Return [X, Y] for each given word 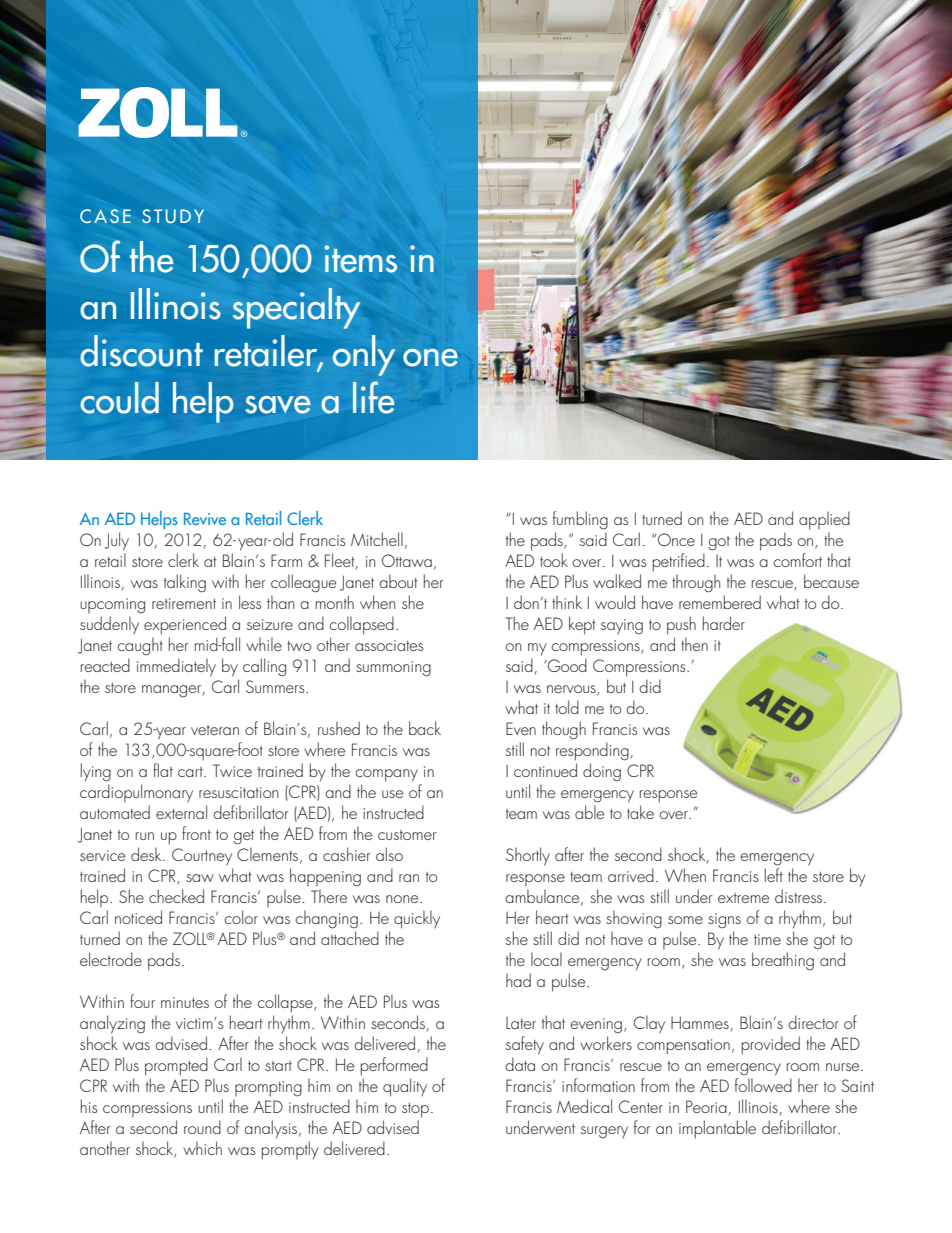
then [694, 644]
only [364, 355]
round [202, 1127]
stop [415, 1110]
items [360, 259]
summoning [393, 669]
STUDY [173, 216]
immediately [176, 667]
